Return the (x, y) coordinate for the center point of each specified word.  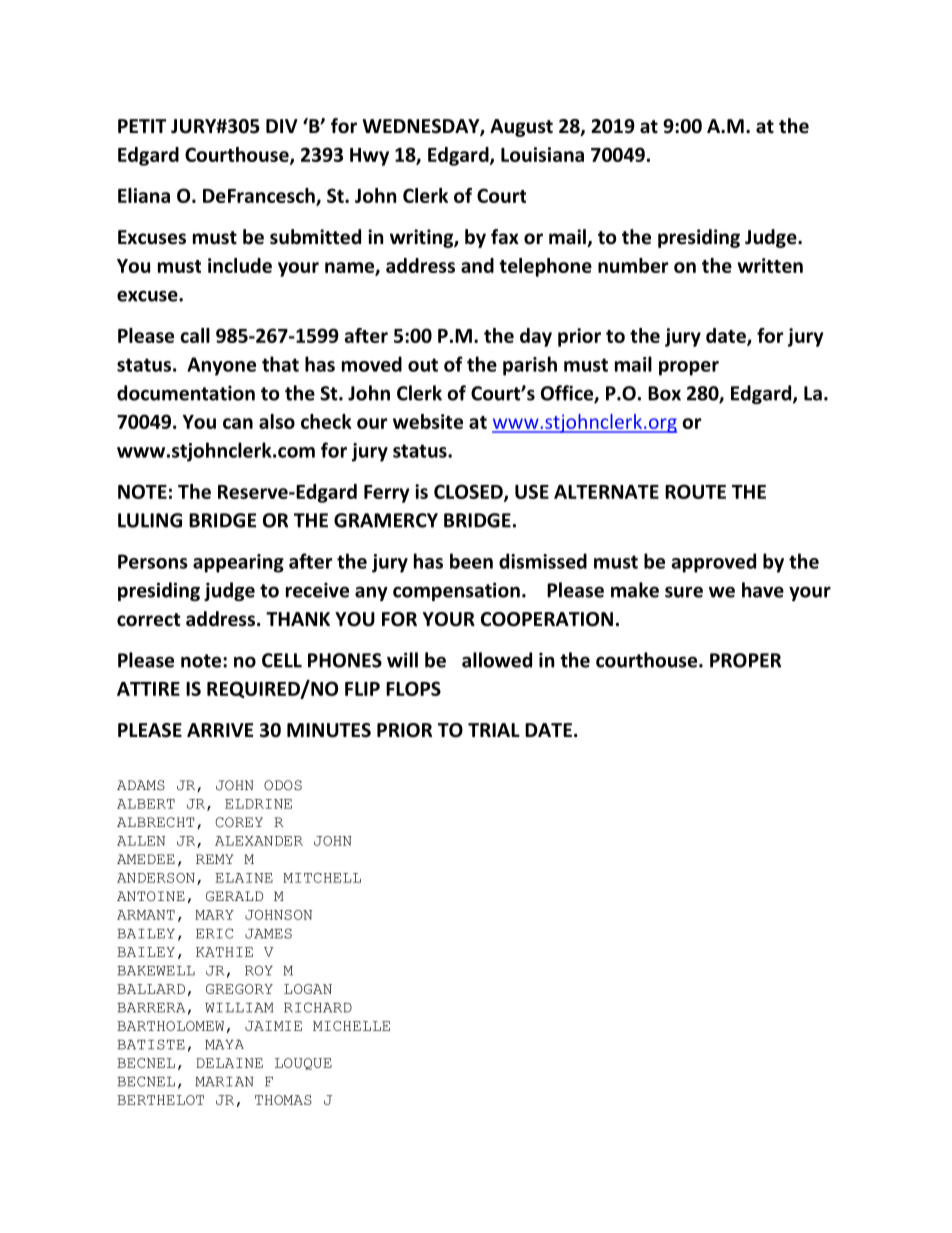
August (521, 128)
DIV (282, 126)
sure (684, 592)
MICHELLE (351, 1026)
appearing (238, 563)
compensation (456, 591)
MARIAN (224, 1082)
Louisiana (542, 154)
